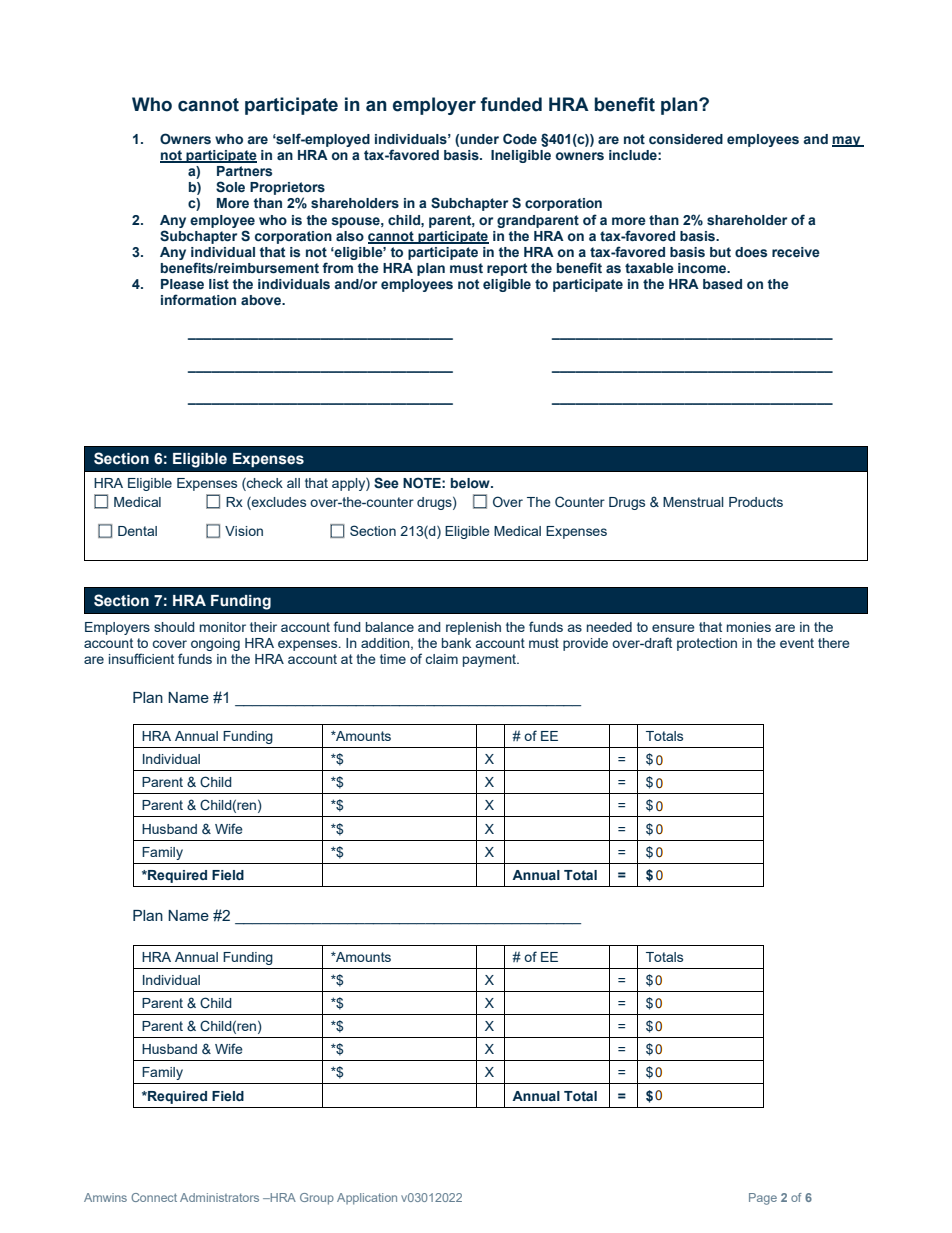 This screenshot has width=952, height=1233. Describe the element at coordinates (215, 644) in the screenshot. I see `ongoing` at that location.
